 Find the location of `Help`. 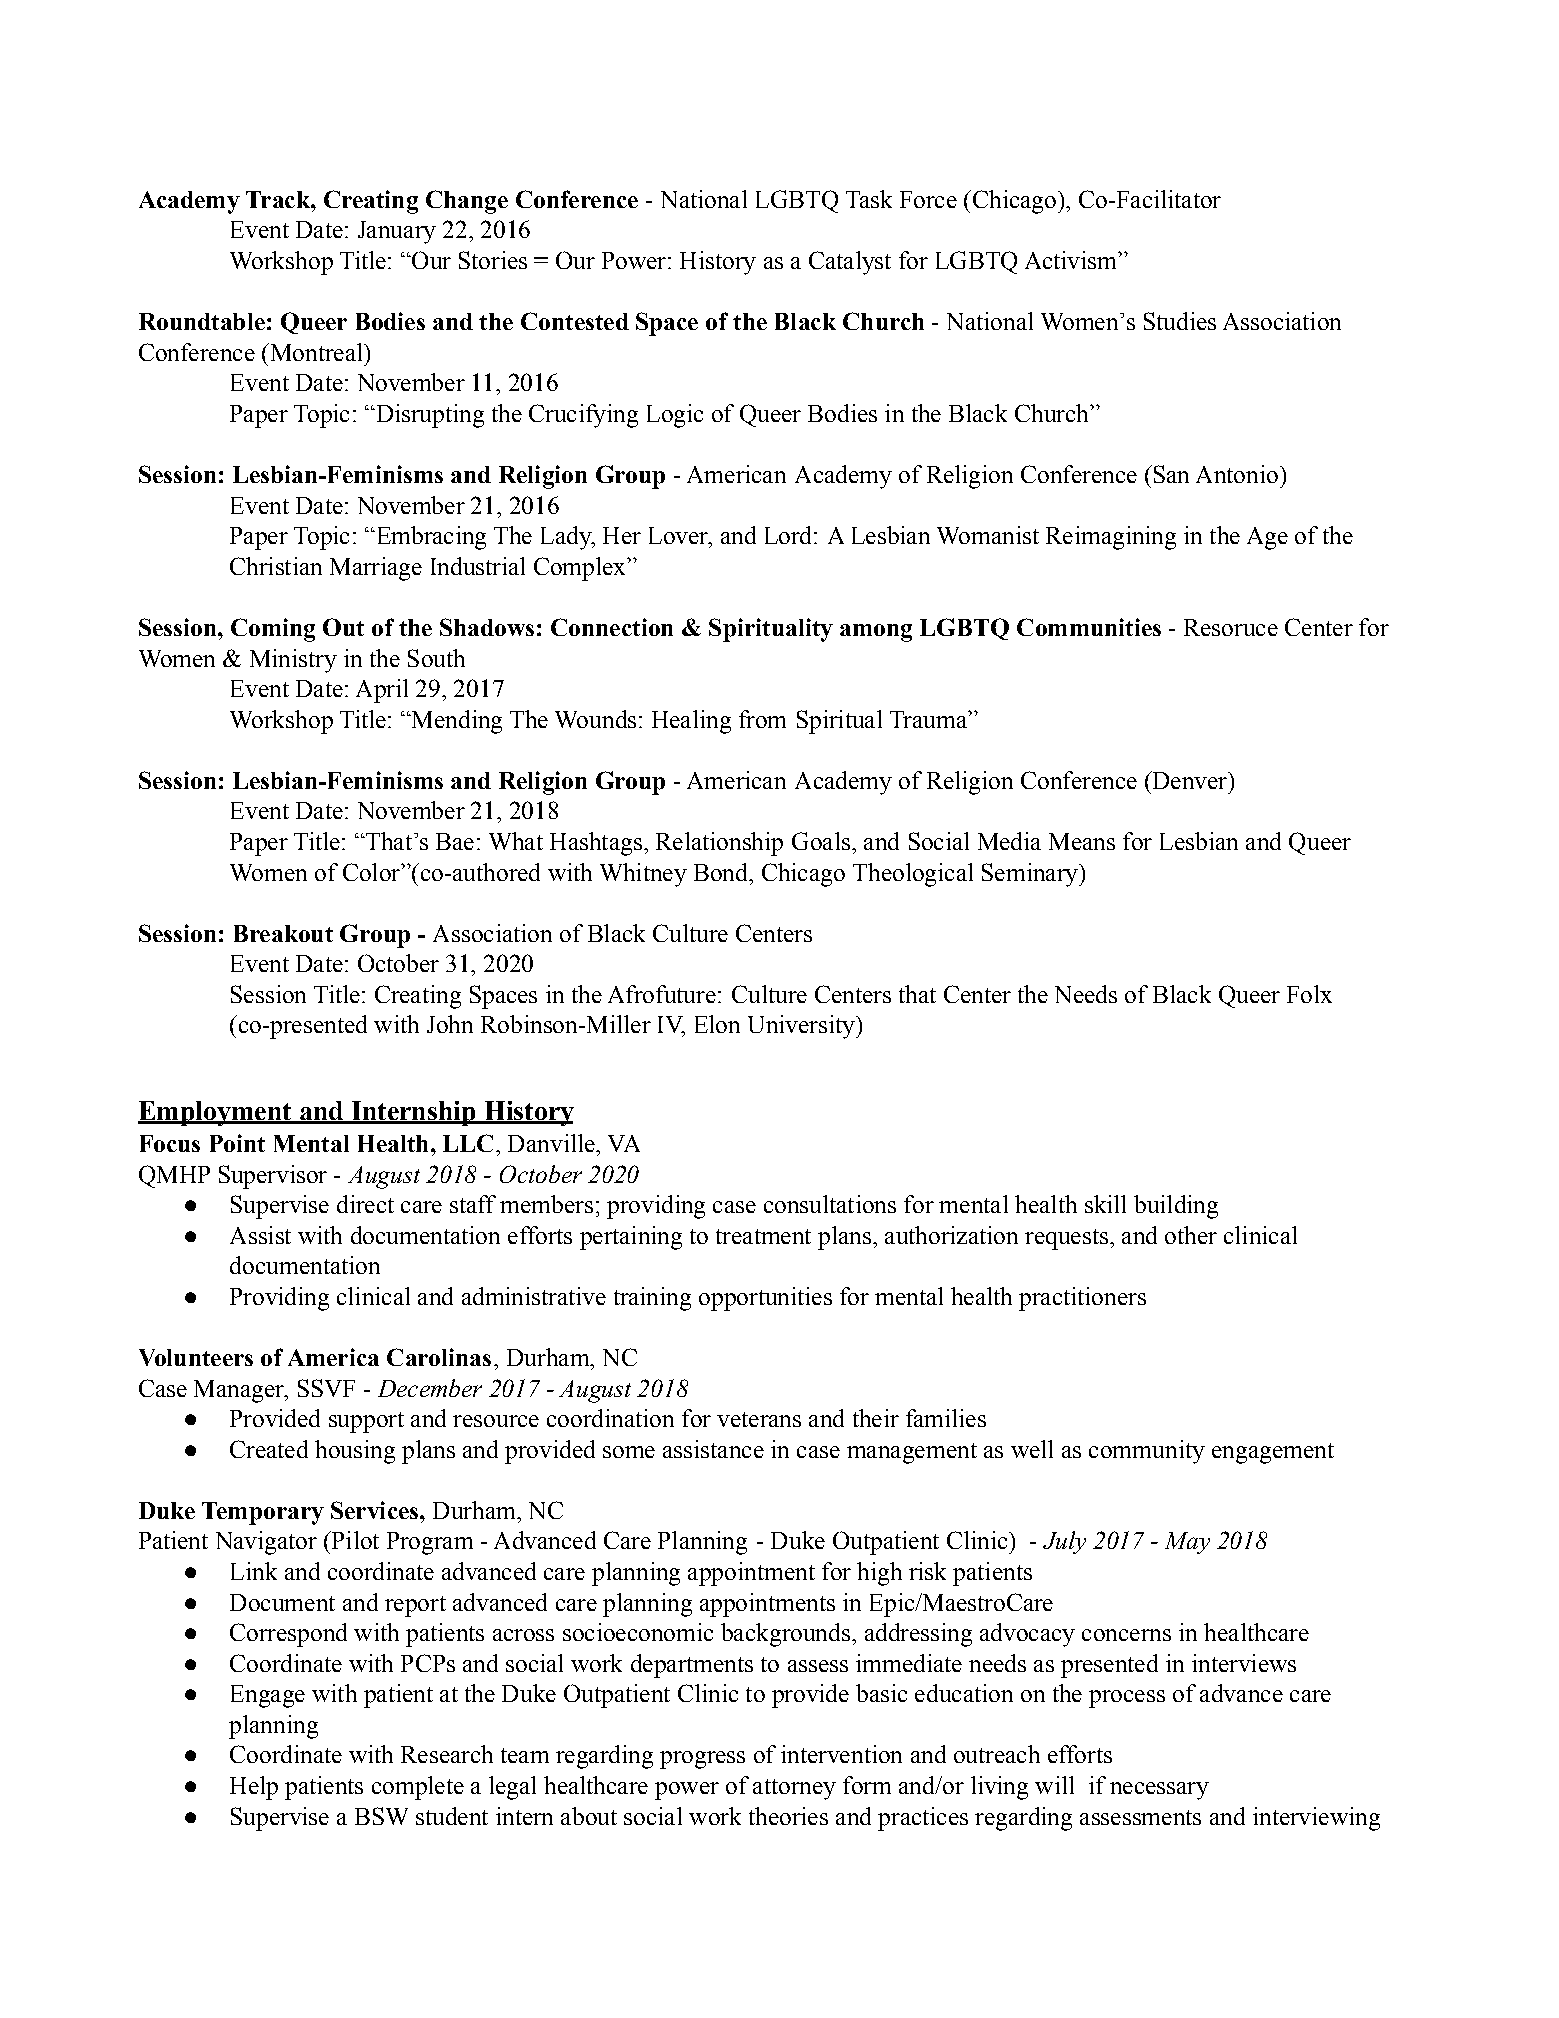

Help is located at coordinates (254, 1788).
